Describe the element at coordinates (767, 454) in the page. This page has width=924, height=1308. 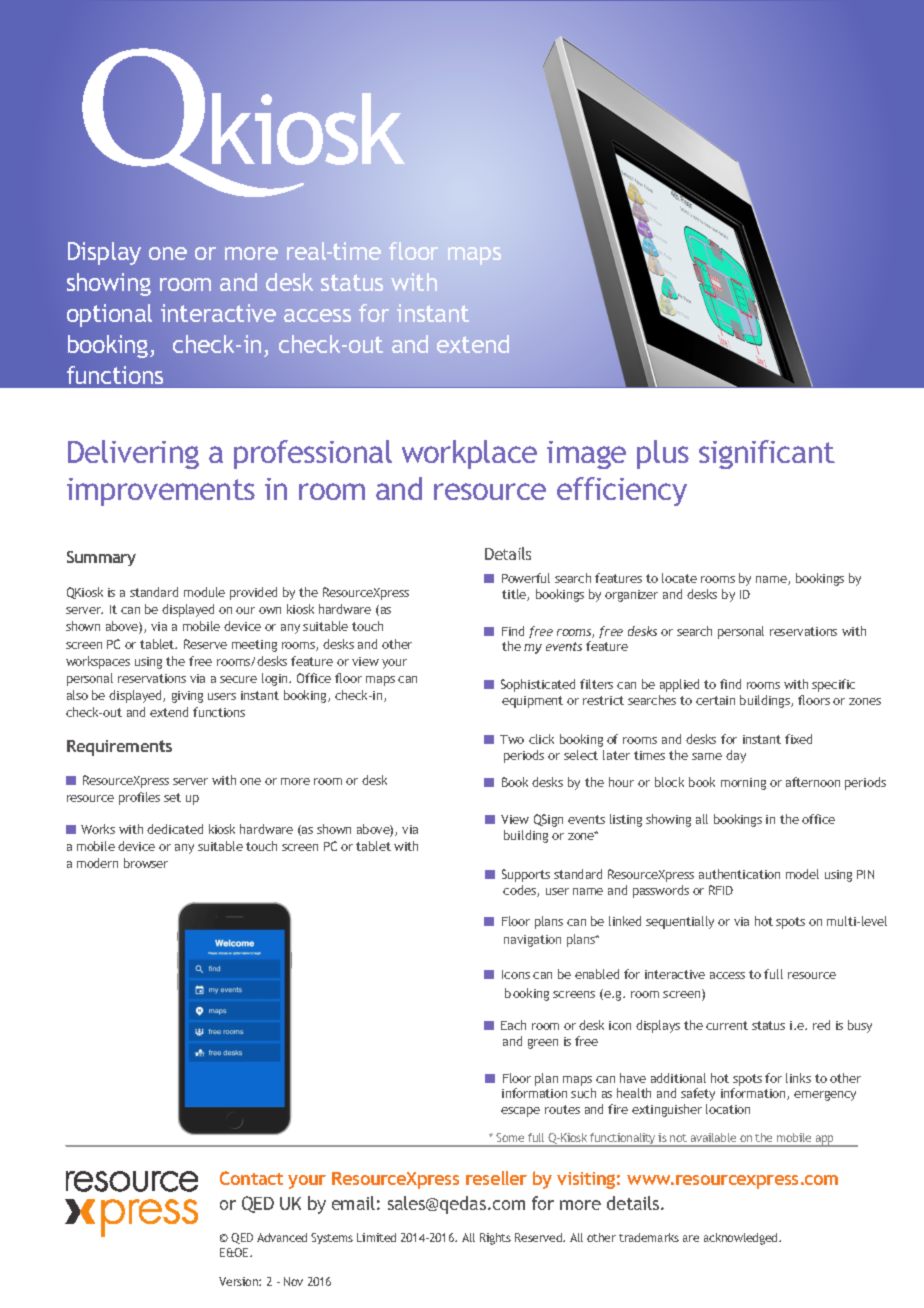
I see `significant` at that location.
